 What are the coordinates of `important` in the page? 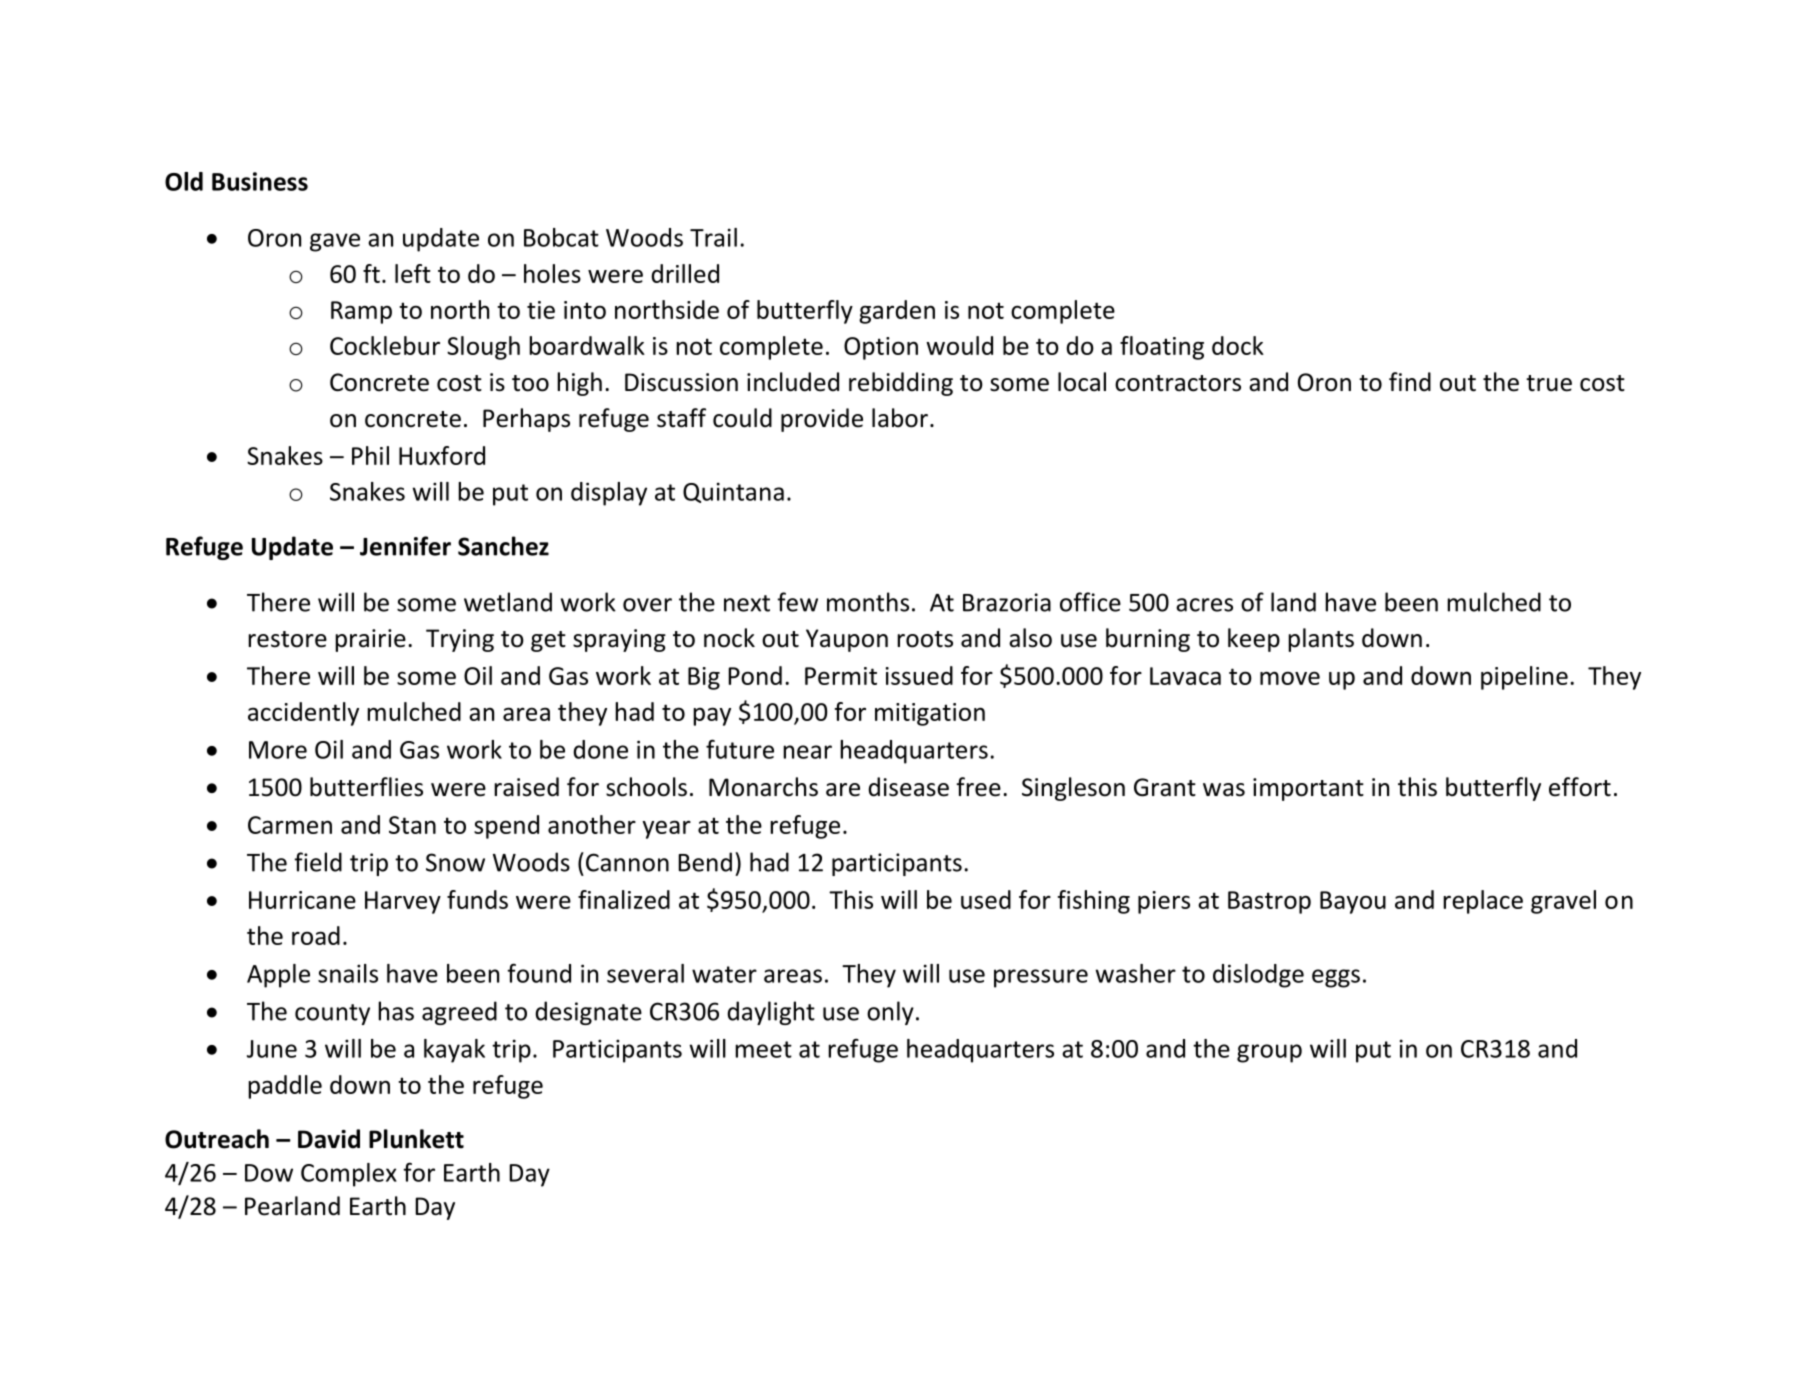 It's located at (1308, 789).
